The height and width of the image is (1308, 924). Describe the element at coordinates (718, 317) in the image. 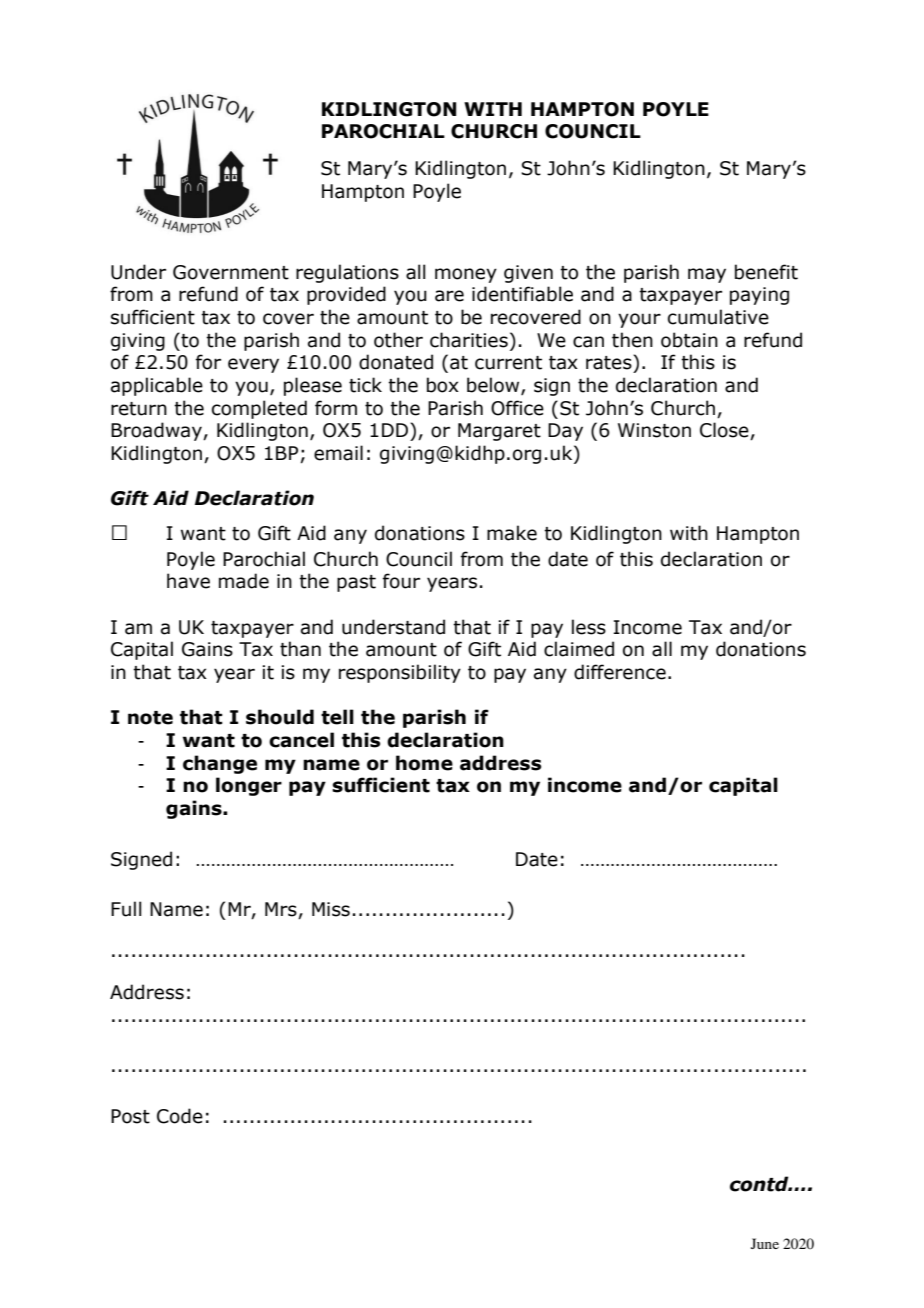

I see `cumulative` at that location.
